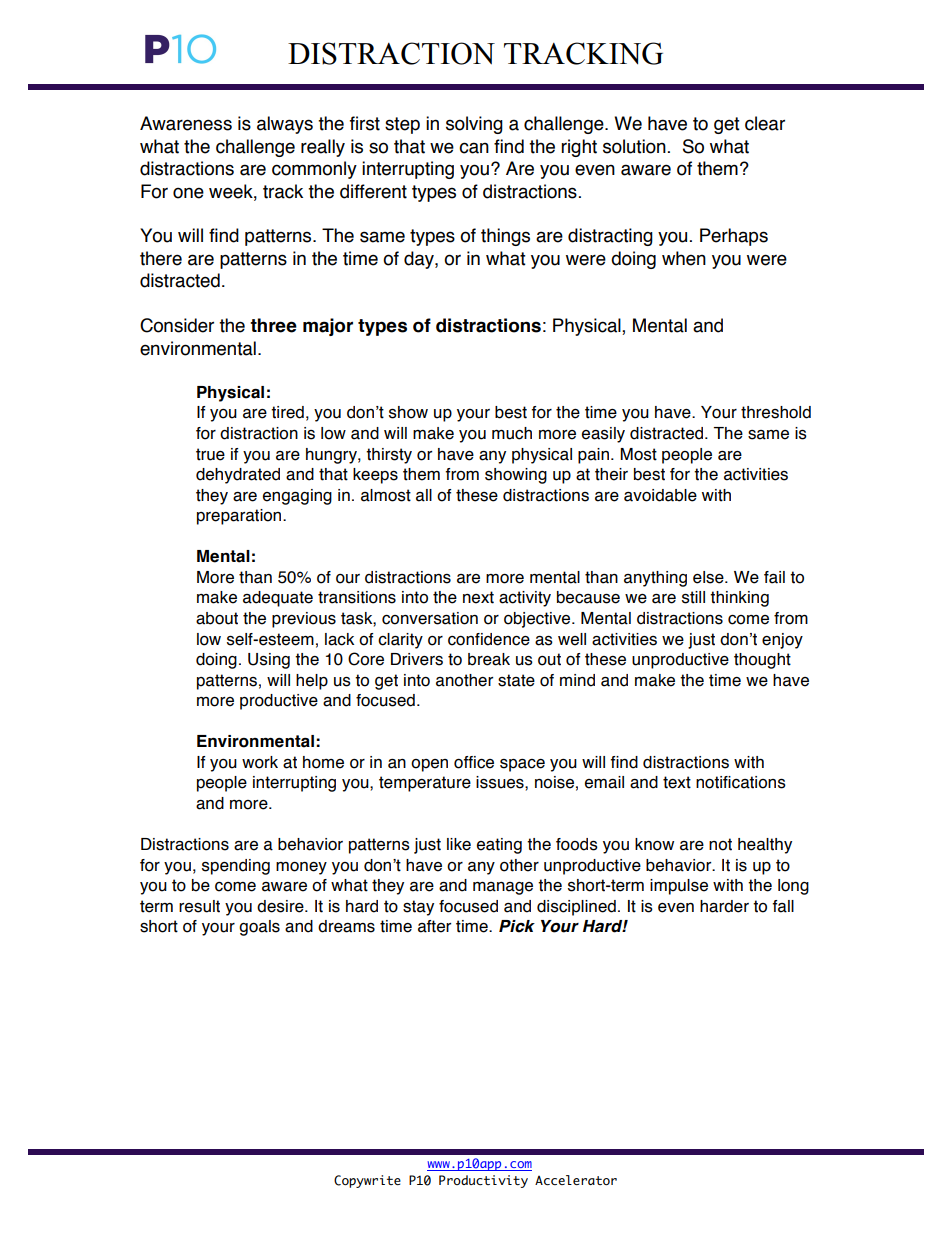  Describe the element at coordinates (483, 1181) in the screenshot. I see `Productivity` at that location.
